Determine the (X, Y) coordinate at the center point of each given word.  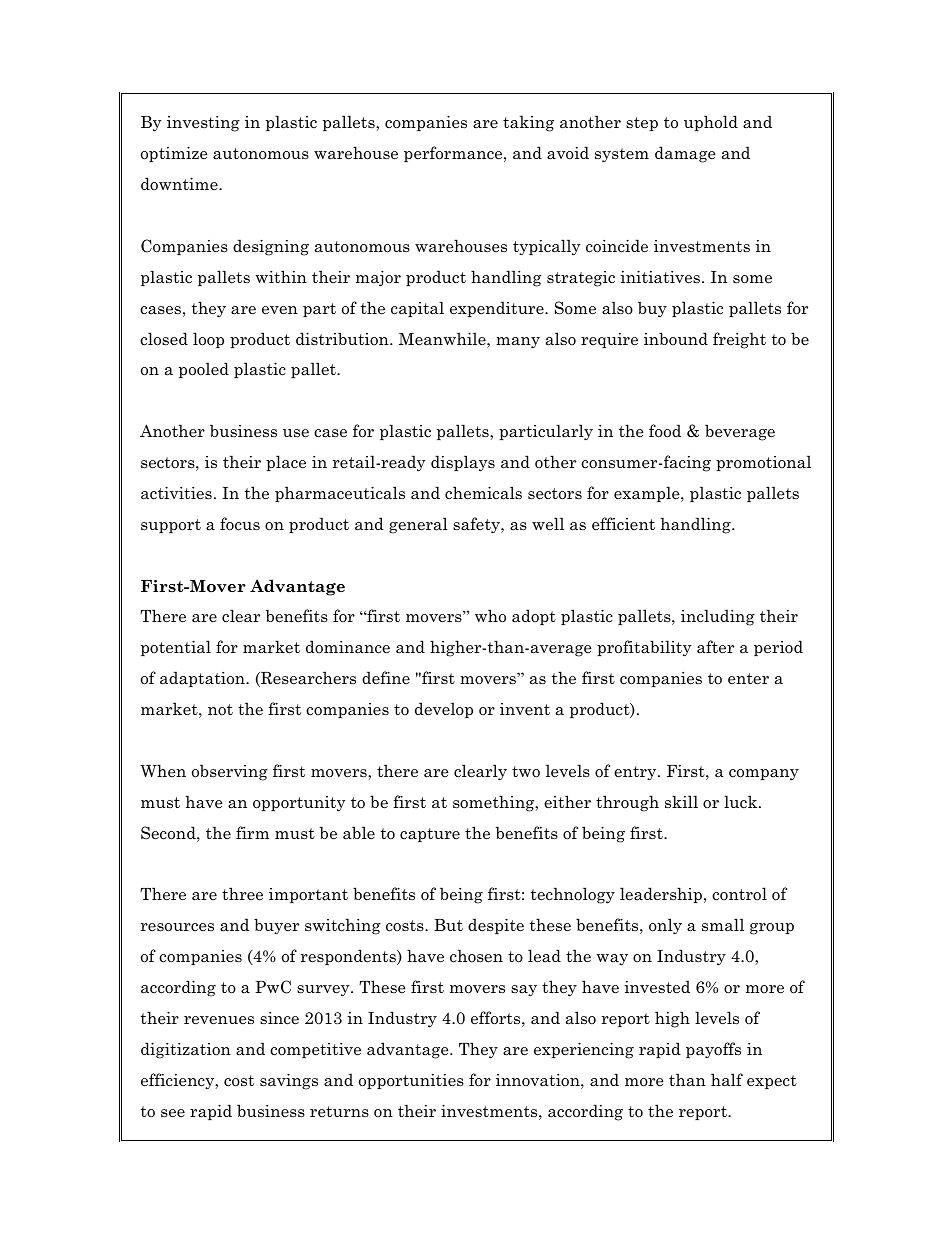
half (727, 1080)
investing (203, 124)
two (526, 771)
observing (230, 772)
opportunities (411, 1081)
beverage (740, 432)
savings (289, 1081)
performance (454, 154)
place (286, 463)
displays (463, 463)
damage (685, 154)
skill (681, 801)
